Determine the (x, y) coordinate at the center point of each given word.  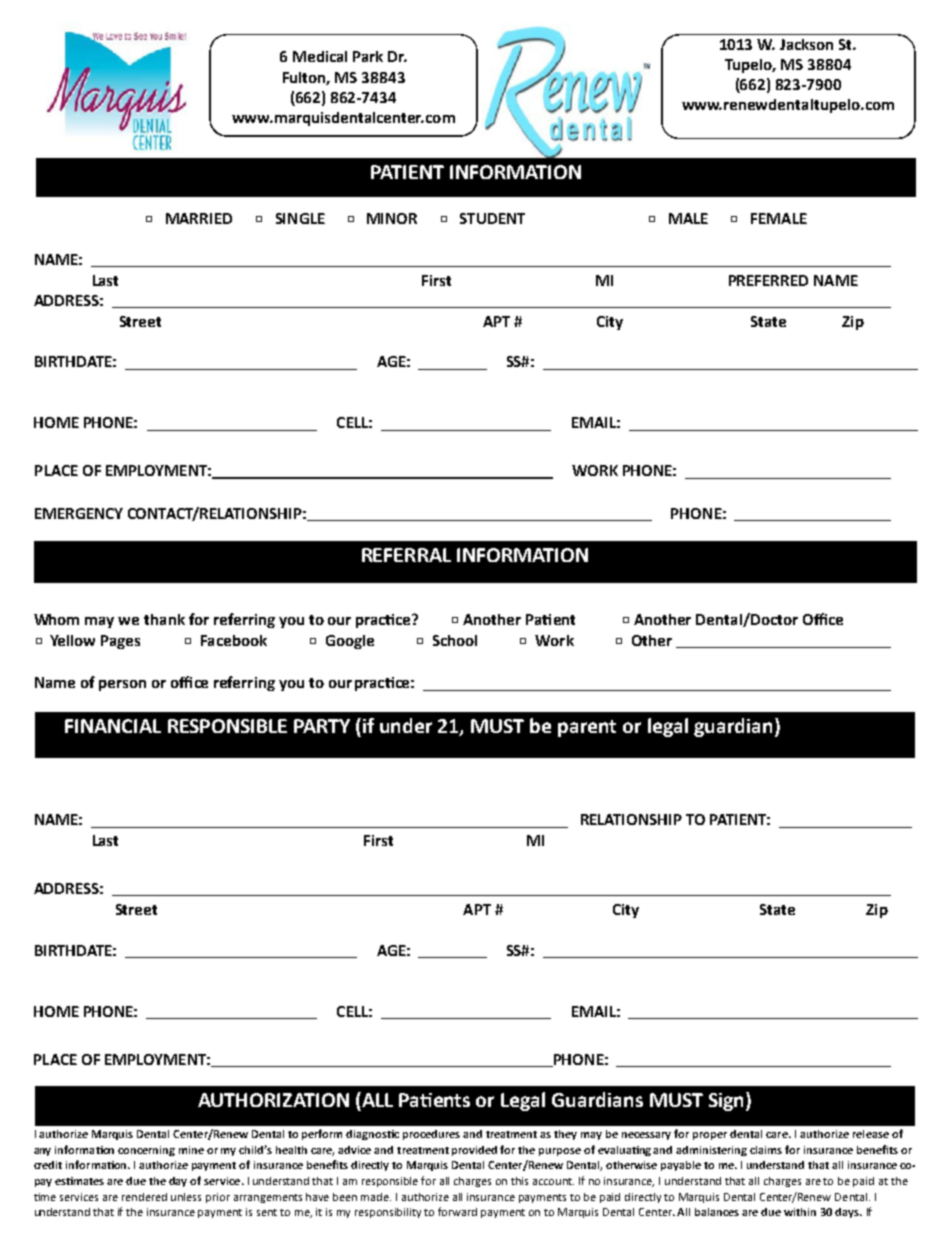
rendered (144, 1197)
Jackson (806, 44)
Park (368, 56)
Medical (320, 56)
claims (766, 1150)
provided (474, 1151)
